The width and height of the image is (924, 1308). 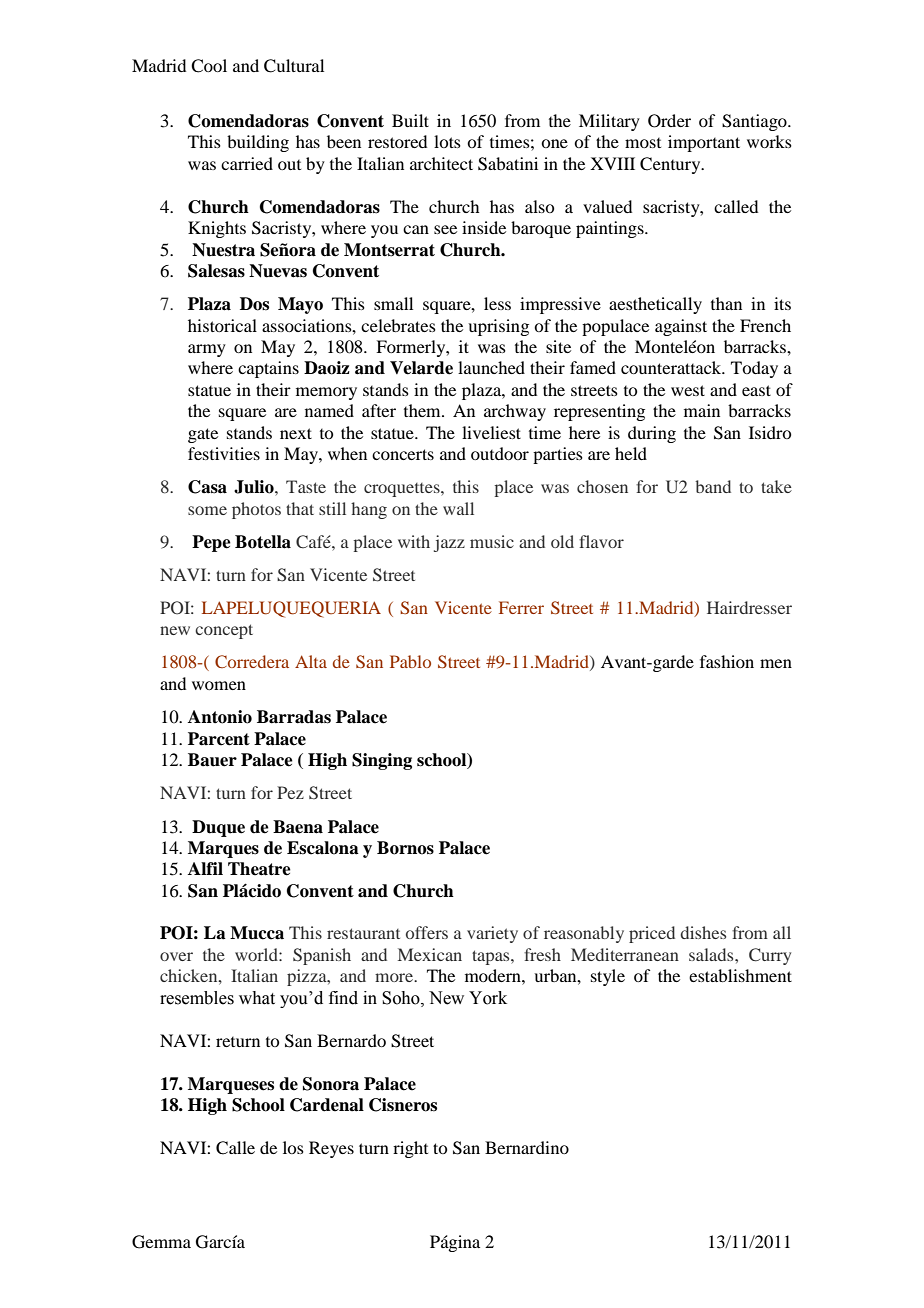 I want to click on variety, so click(x=492, y=934).
